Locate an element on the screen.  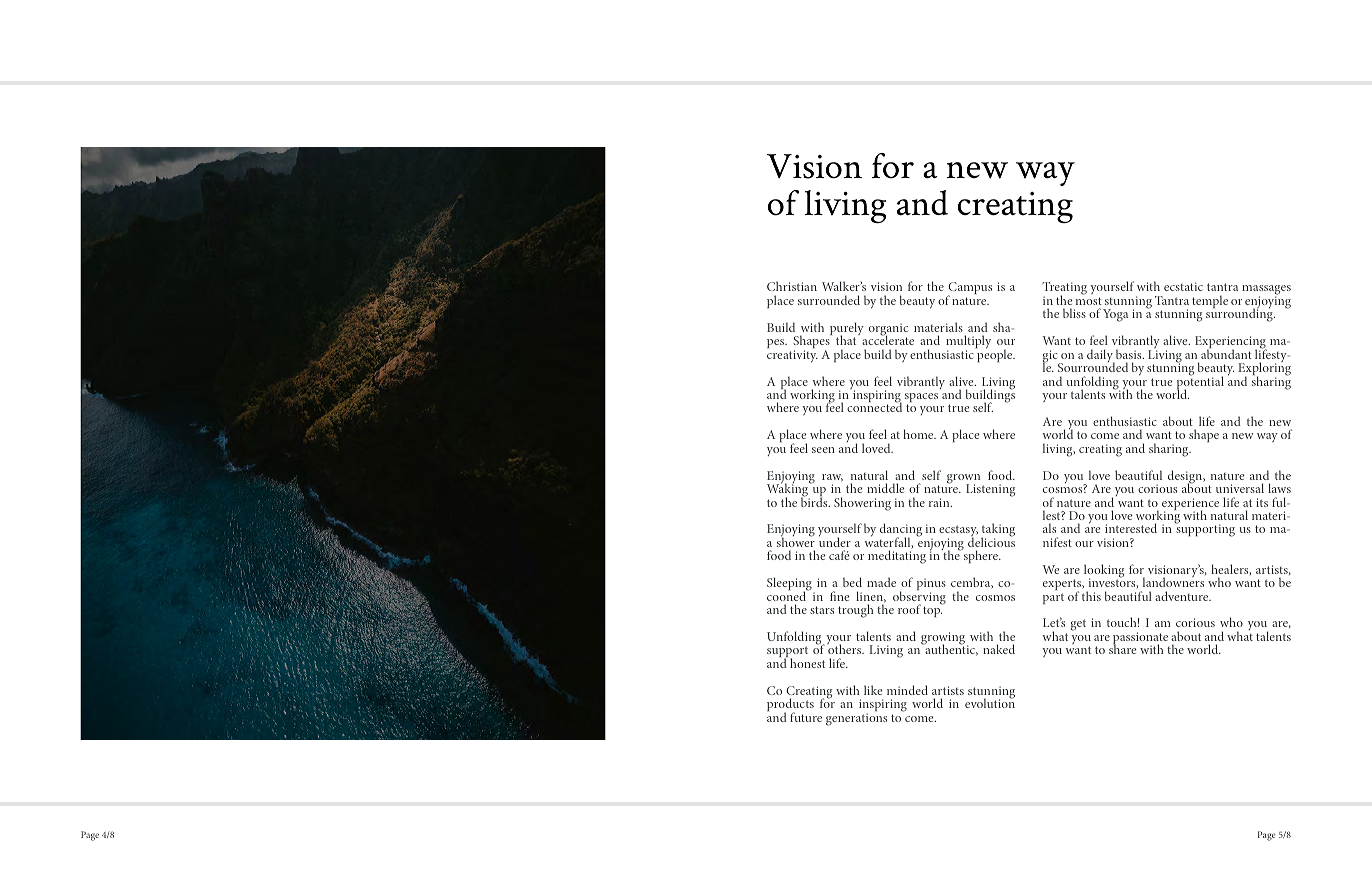
surrounded is located at coordinates (829, 300).
